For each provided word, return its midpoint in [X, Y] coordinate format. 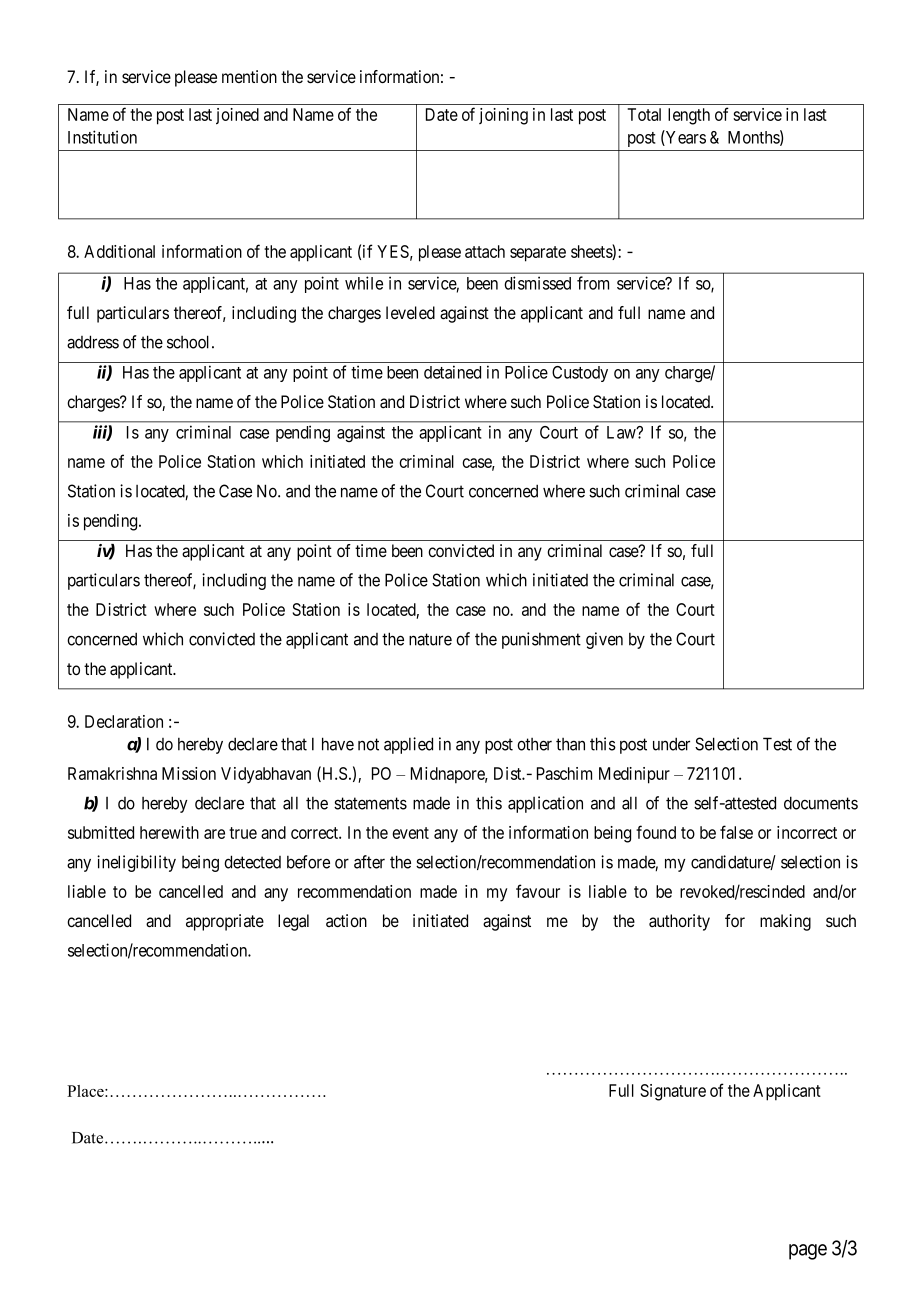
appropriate [225, 922]
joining [503, 116]
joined [237, 116]
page [808, 1252]
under [671, 744]
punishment [541, 640]
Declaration [124, 721]
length [689, 116]
